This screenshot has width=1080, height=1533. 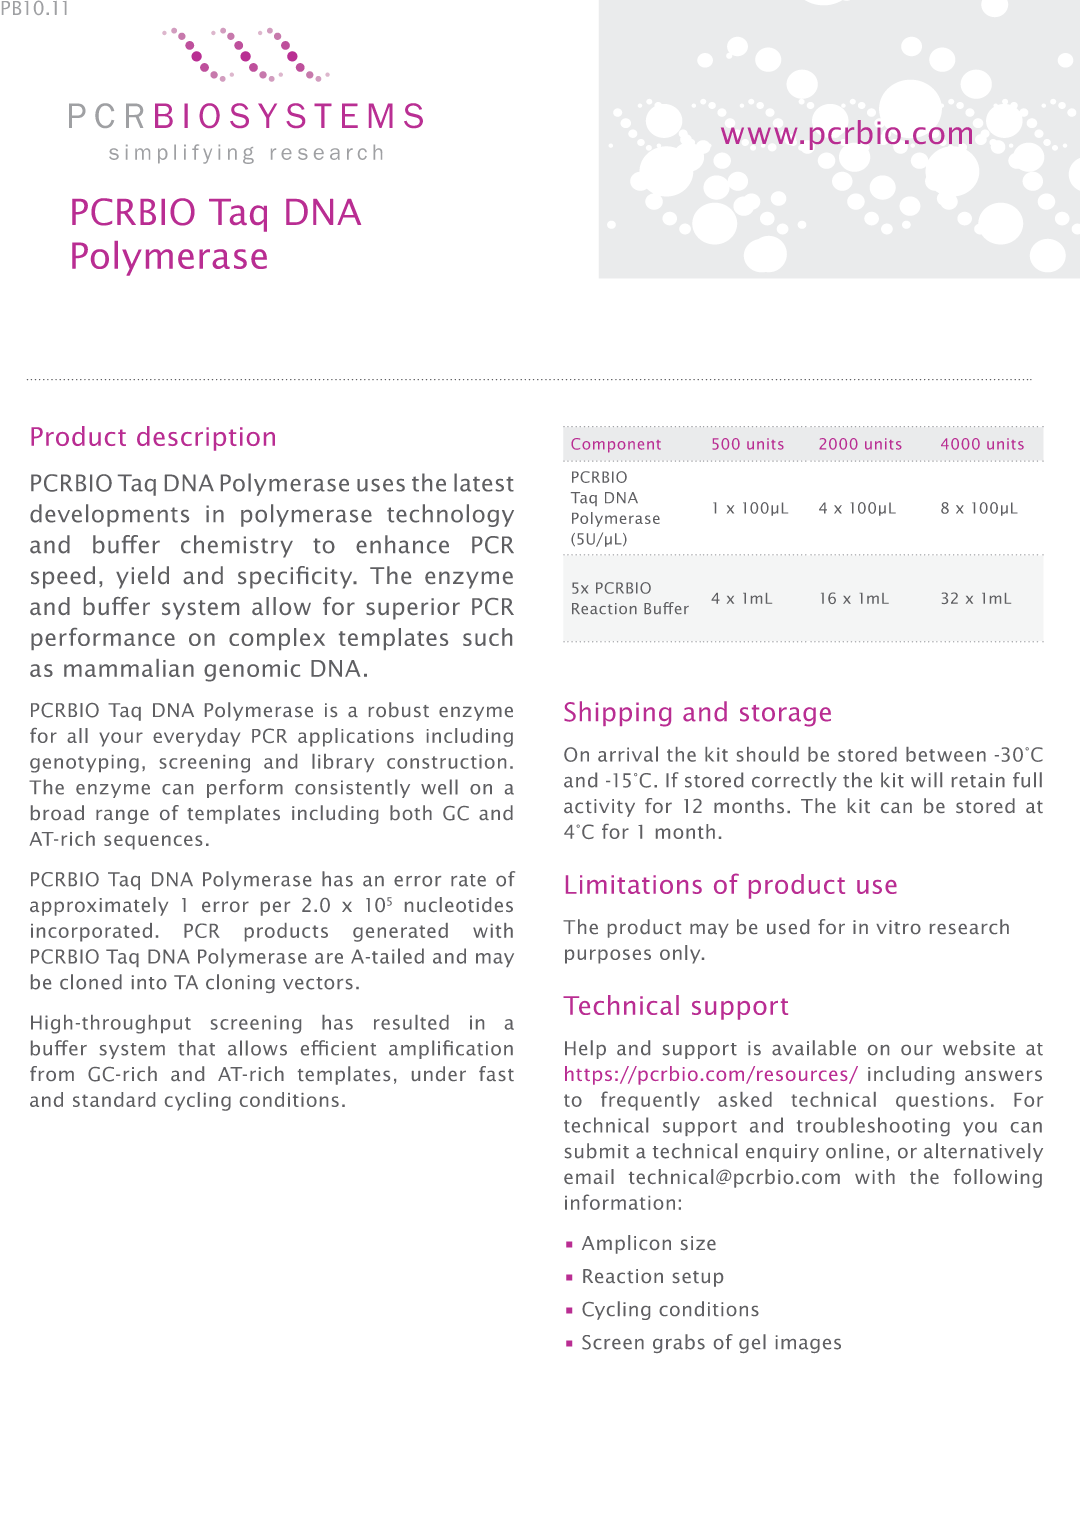 What do you see at coordinates (808, 1344) in the screenshot?
I see `images` at bounding box center [808, 1344].
